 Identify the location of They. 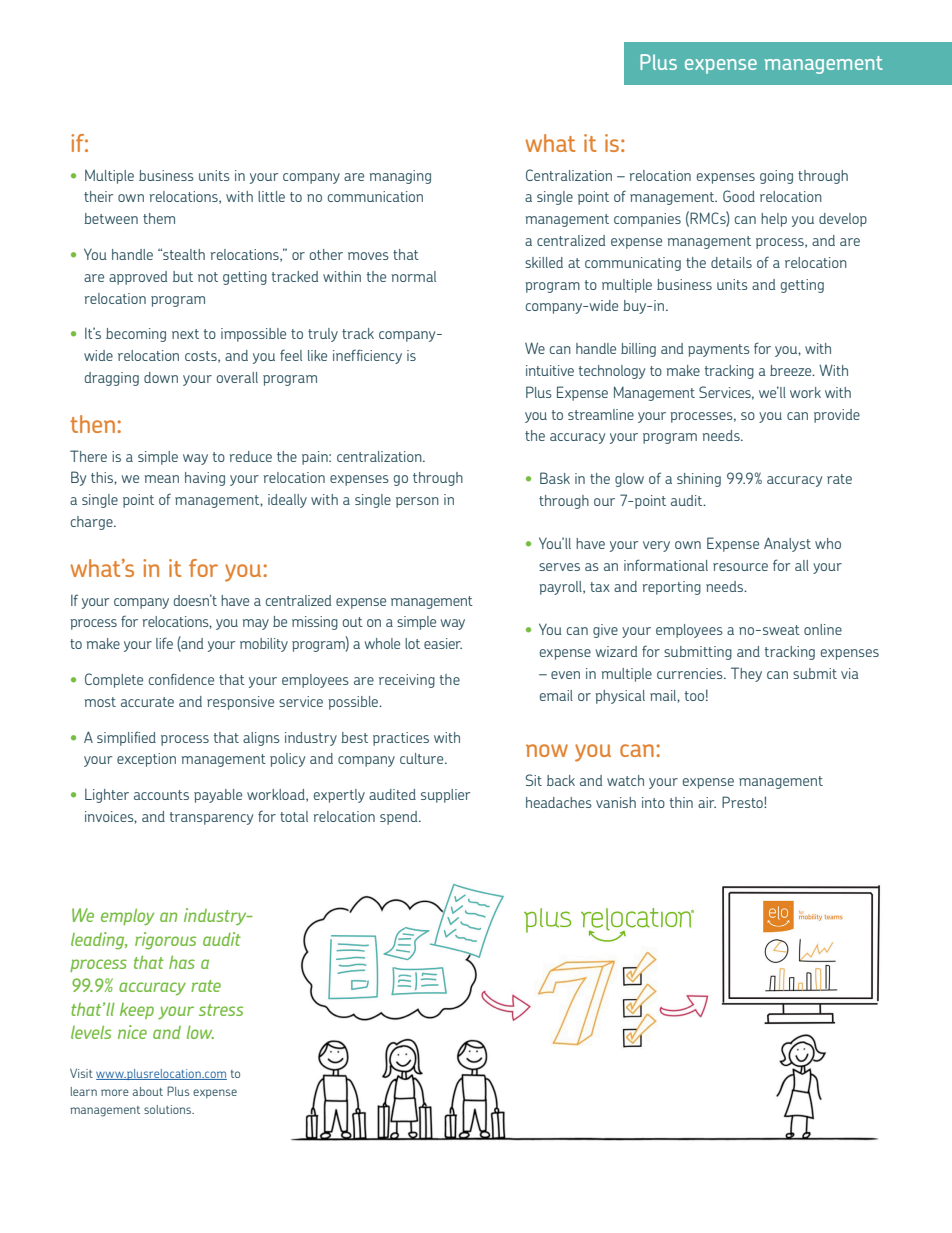
(746, 674).
